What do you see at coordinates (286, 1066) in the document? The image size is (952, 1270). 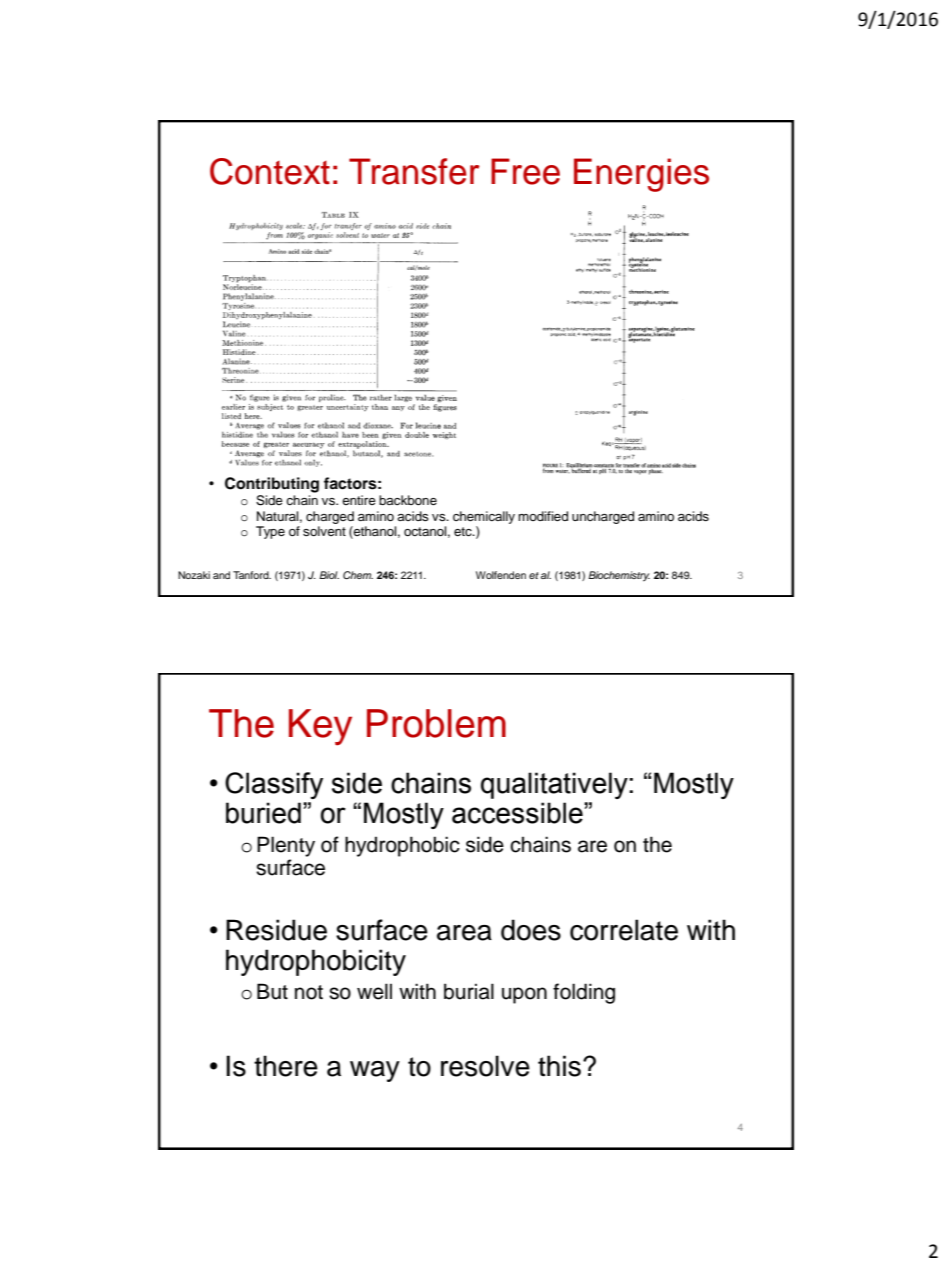 I see `there` at bounding box center [286, 1066].
